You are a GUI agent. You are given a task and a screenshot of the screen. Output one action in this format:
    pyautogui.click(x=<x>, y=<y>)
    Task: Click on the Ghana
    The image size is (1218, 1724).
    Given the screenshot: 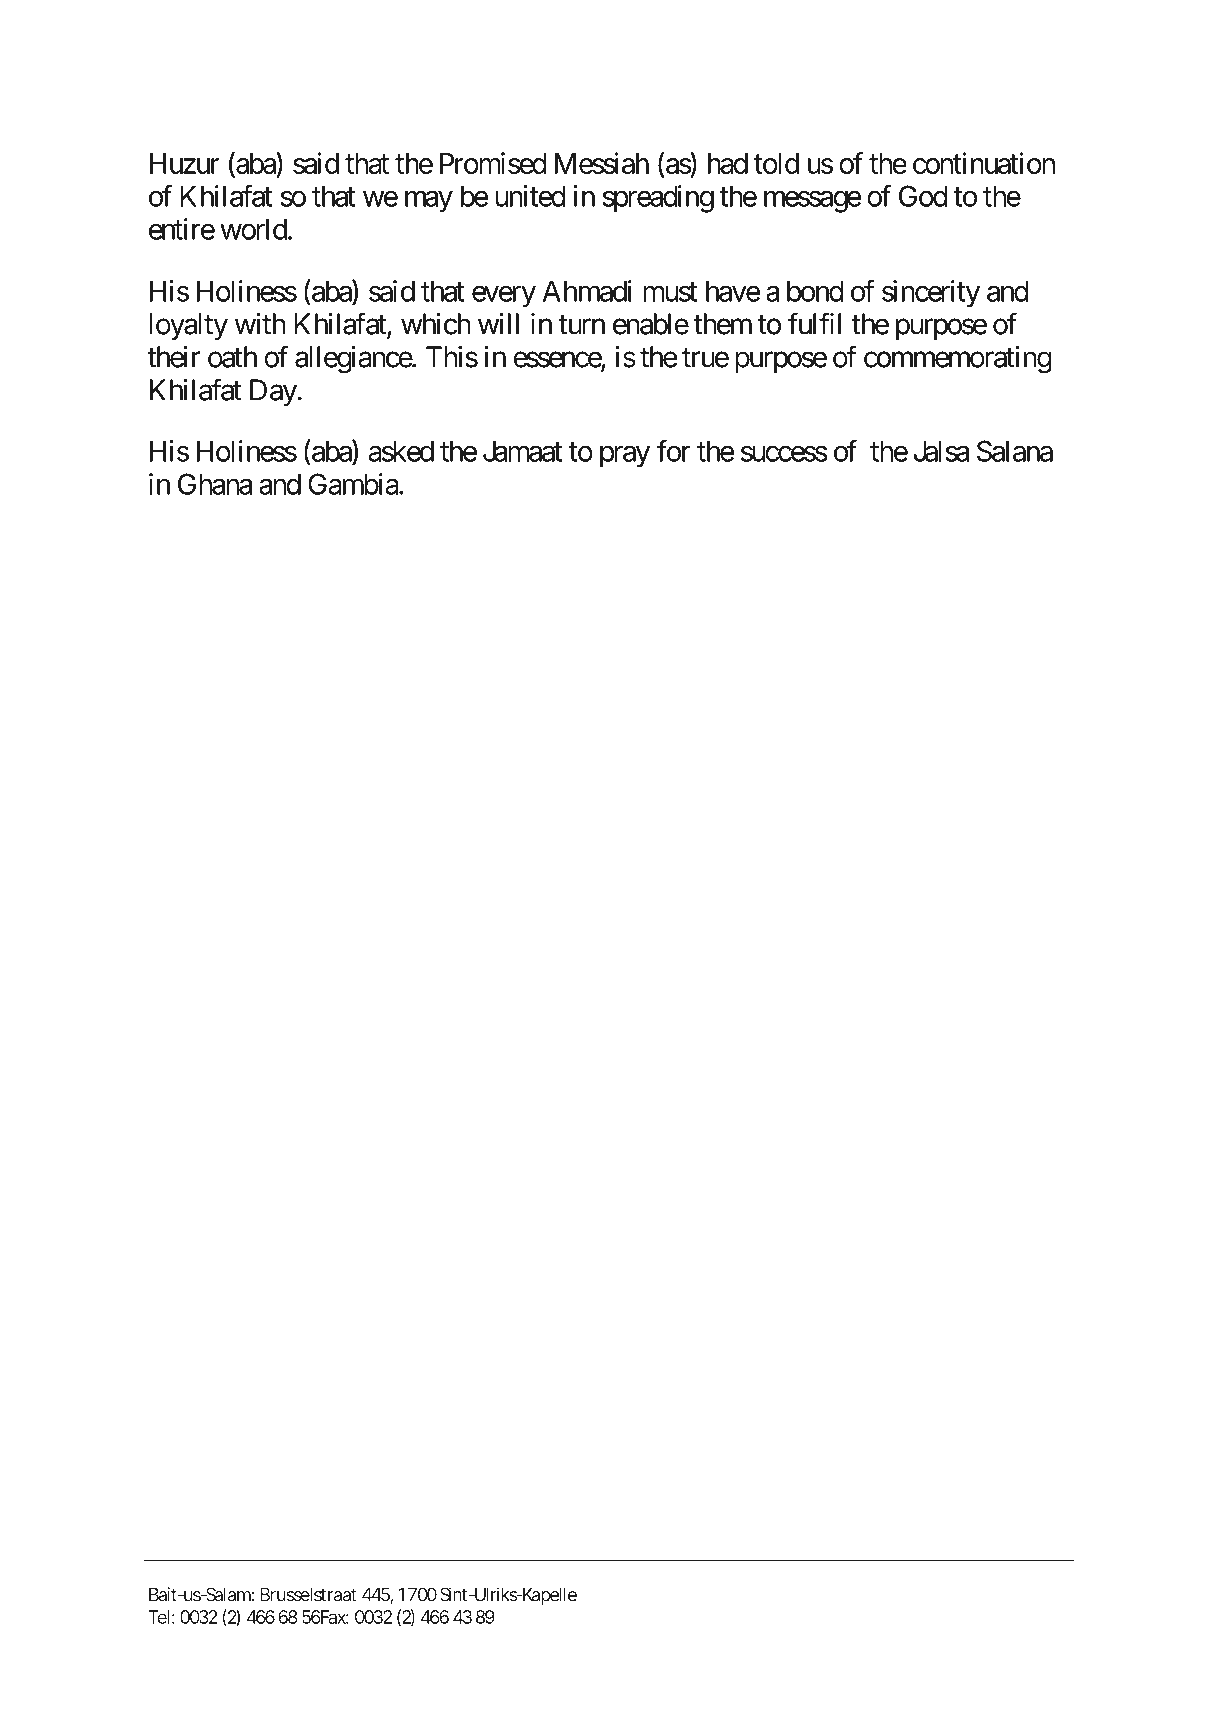 What is the action you would take?
    pyautogui.click(x=215, y=484)
